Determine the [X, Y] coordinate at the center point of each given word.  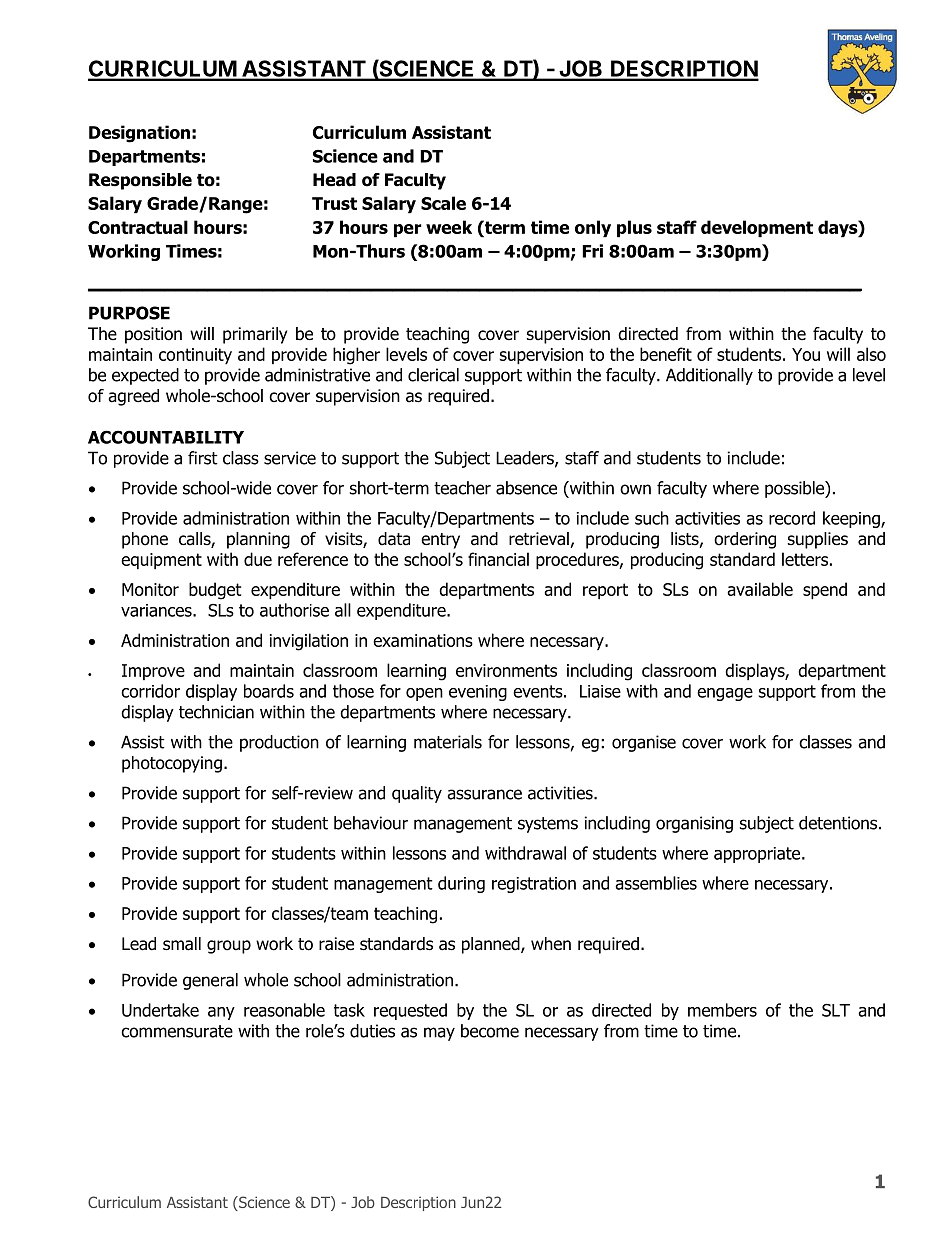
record [792, 518]
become [490, 1031]
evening [478, 693]
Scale [443, 203]
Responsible [140, 181]
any [221, 1013]
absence [526, 488]
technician [216, 712]
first [203, 458]
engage [725, 694]
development [757, 229]
